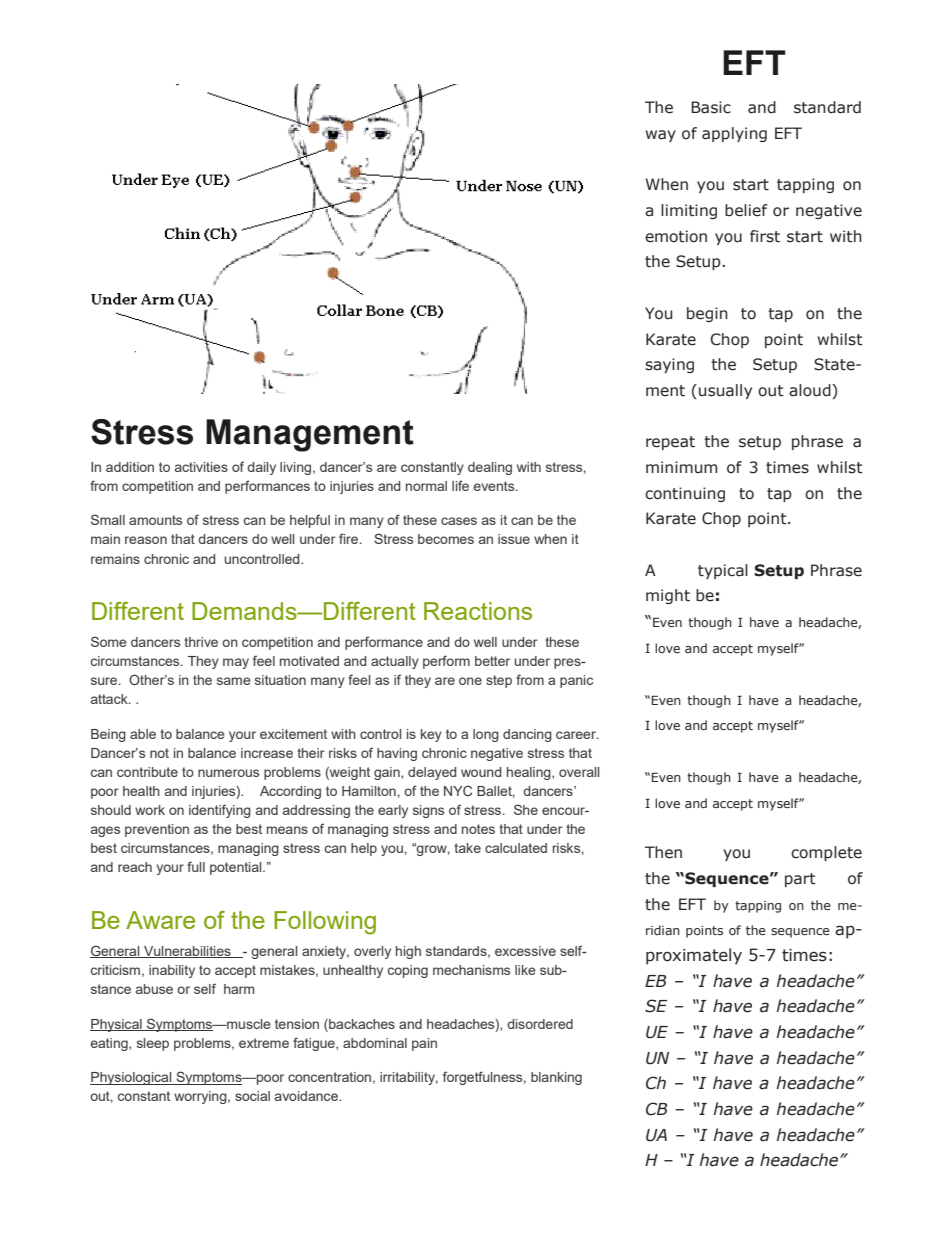  What do you see at coordinates (153, 1044) in the document?
I see `sleep` at bounding box center [153, 1044].
